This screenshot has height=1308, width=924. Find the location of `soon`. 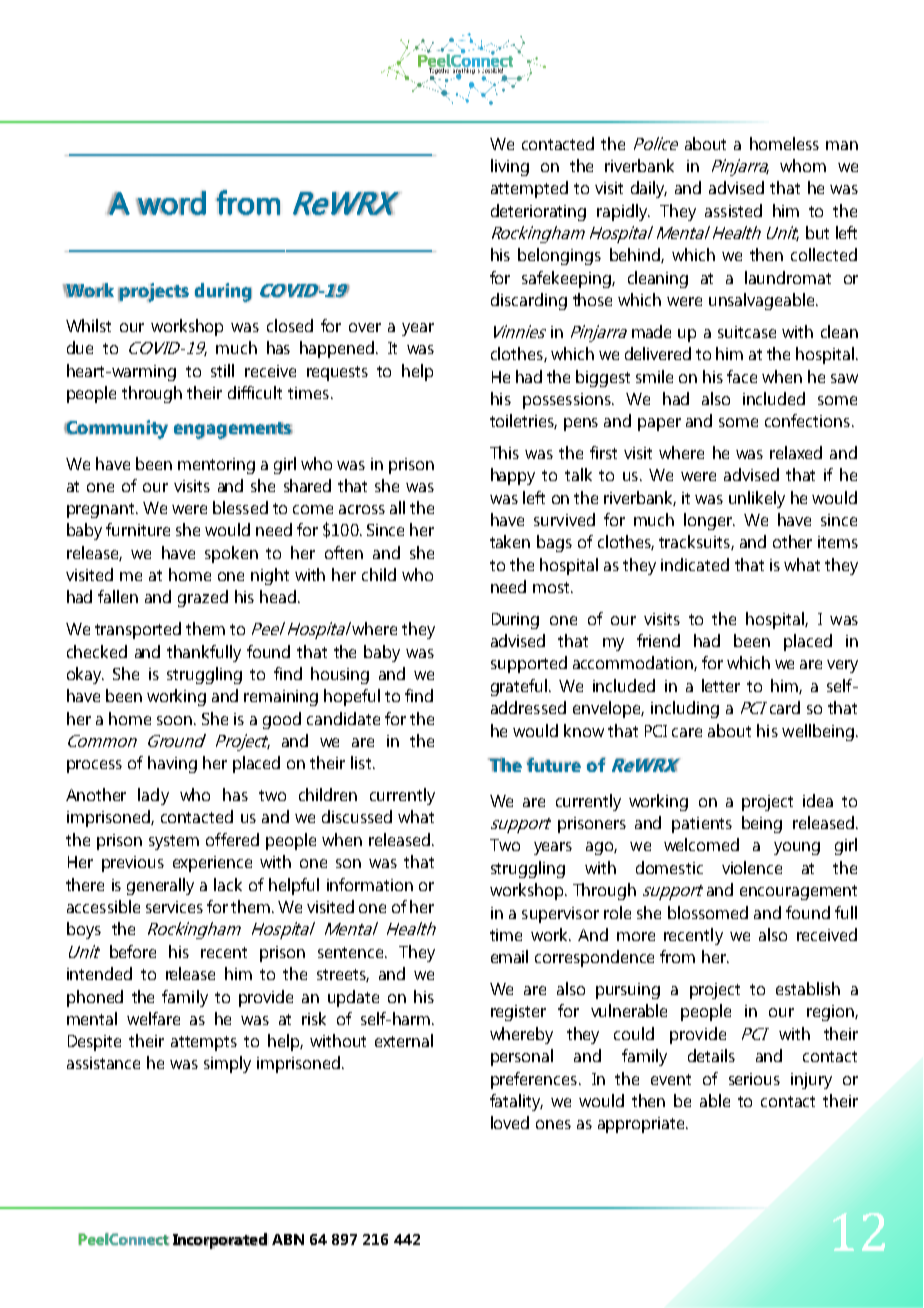

soon is located at coordinates (174, 720).
